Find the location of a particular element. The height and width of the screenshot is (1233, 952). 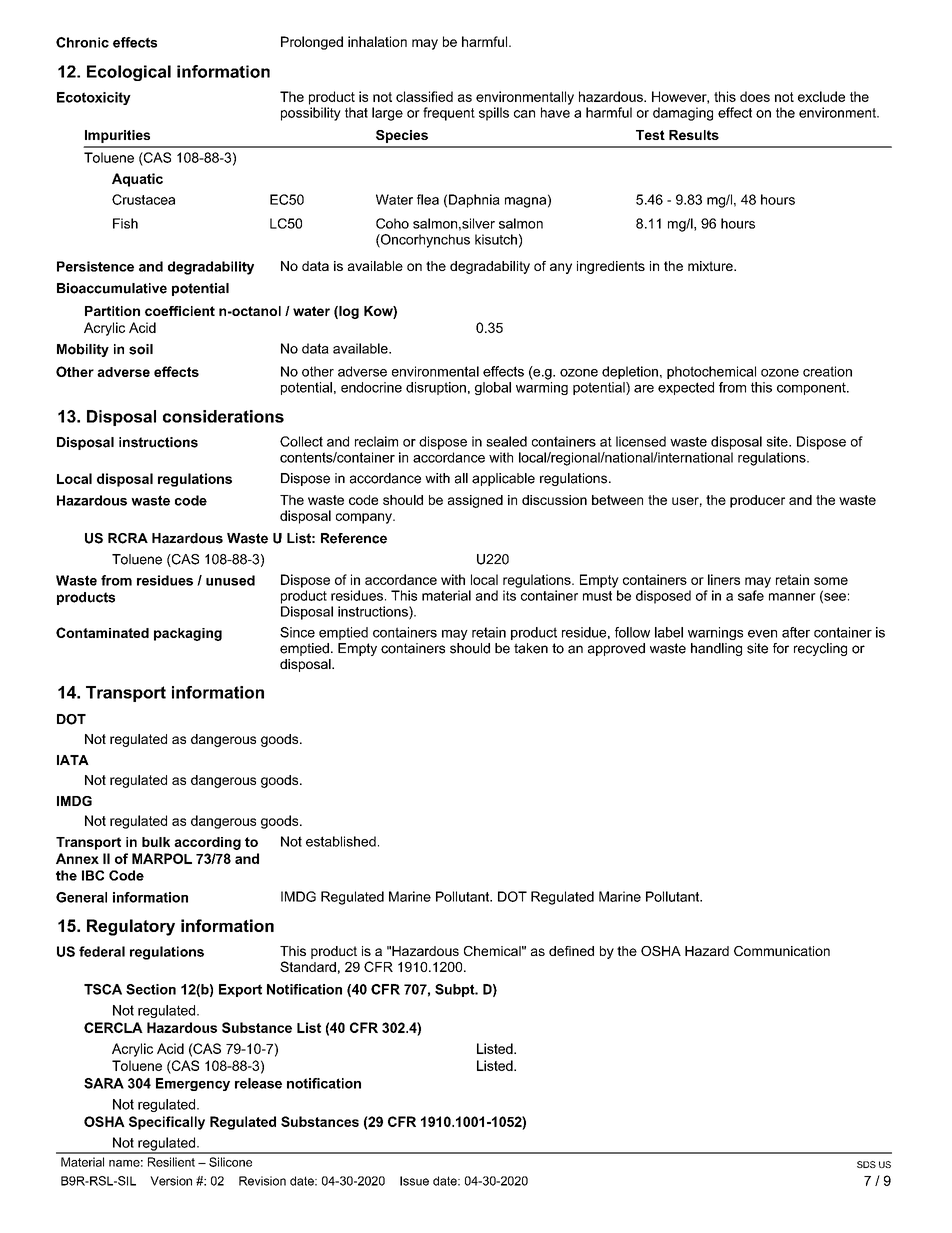

packaging is located at coordinates (188, 634).
